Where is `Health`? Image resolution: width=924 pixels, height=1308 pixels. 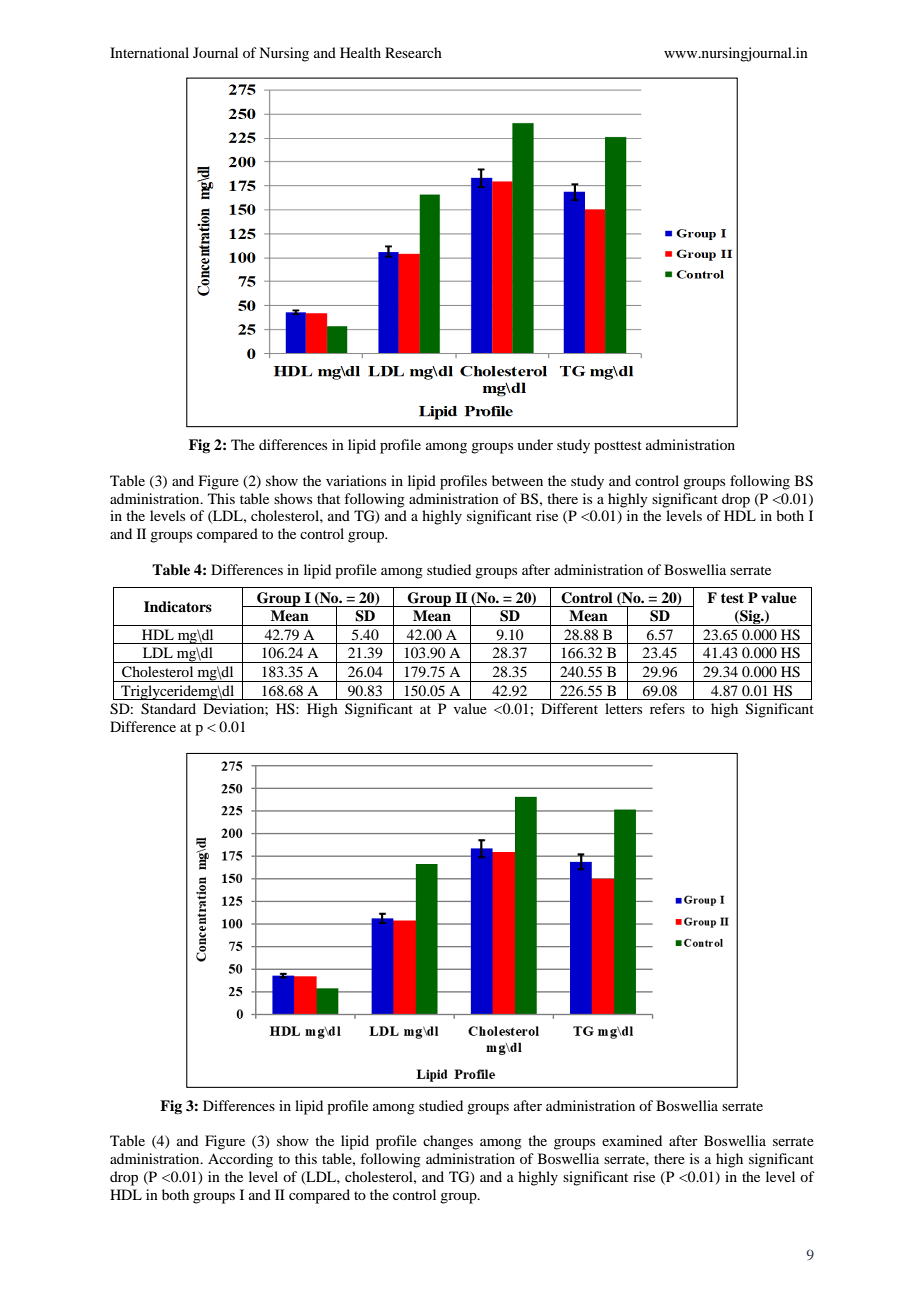 Health is located at coordinates (360, 52).
